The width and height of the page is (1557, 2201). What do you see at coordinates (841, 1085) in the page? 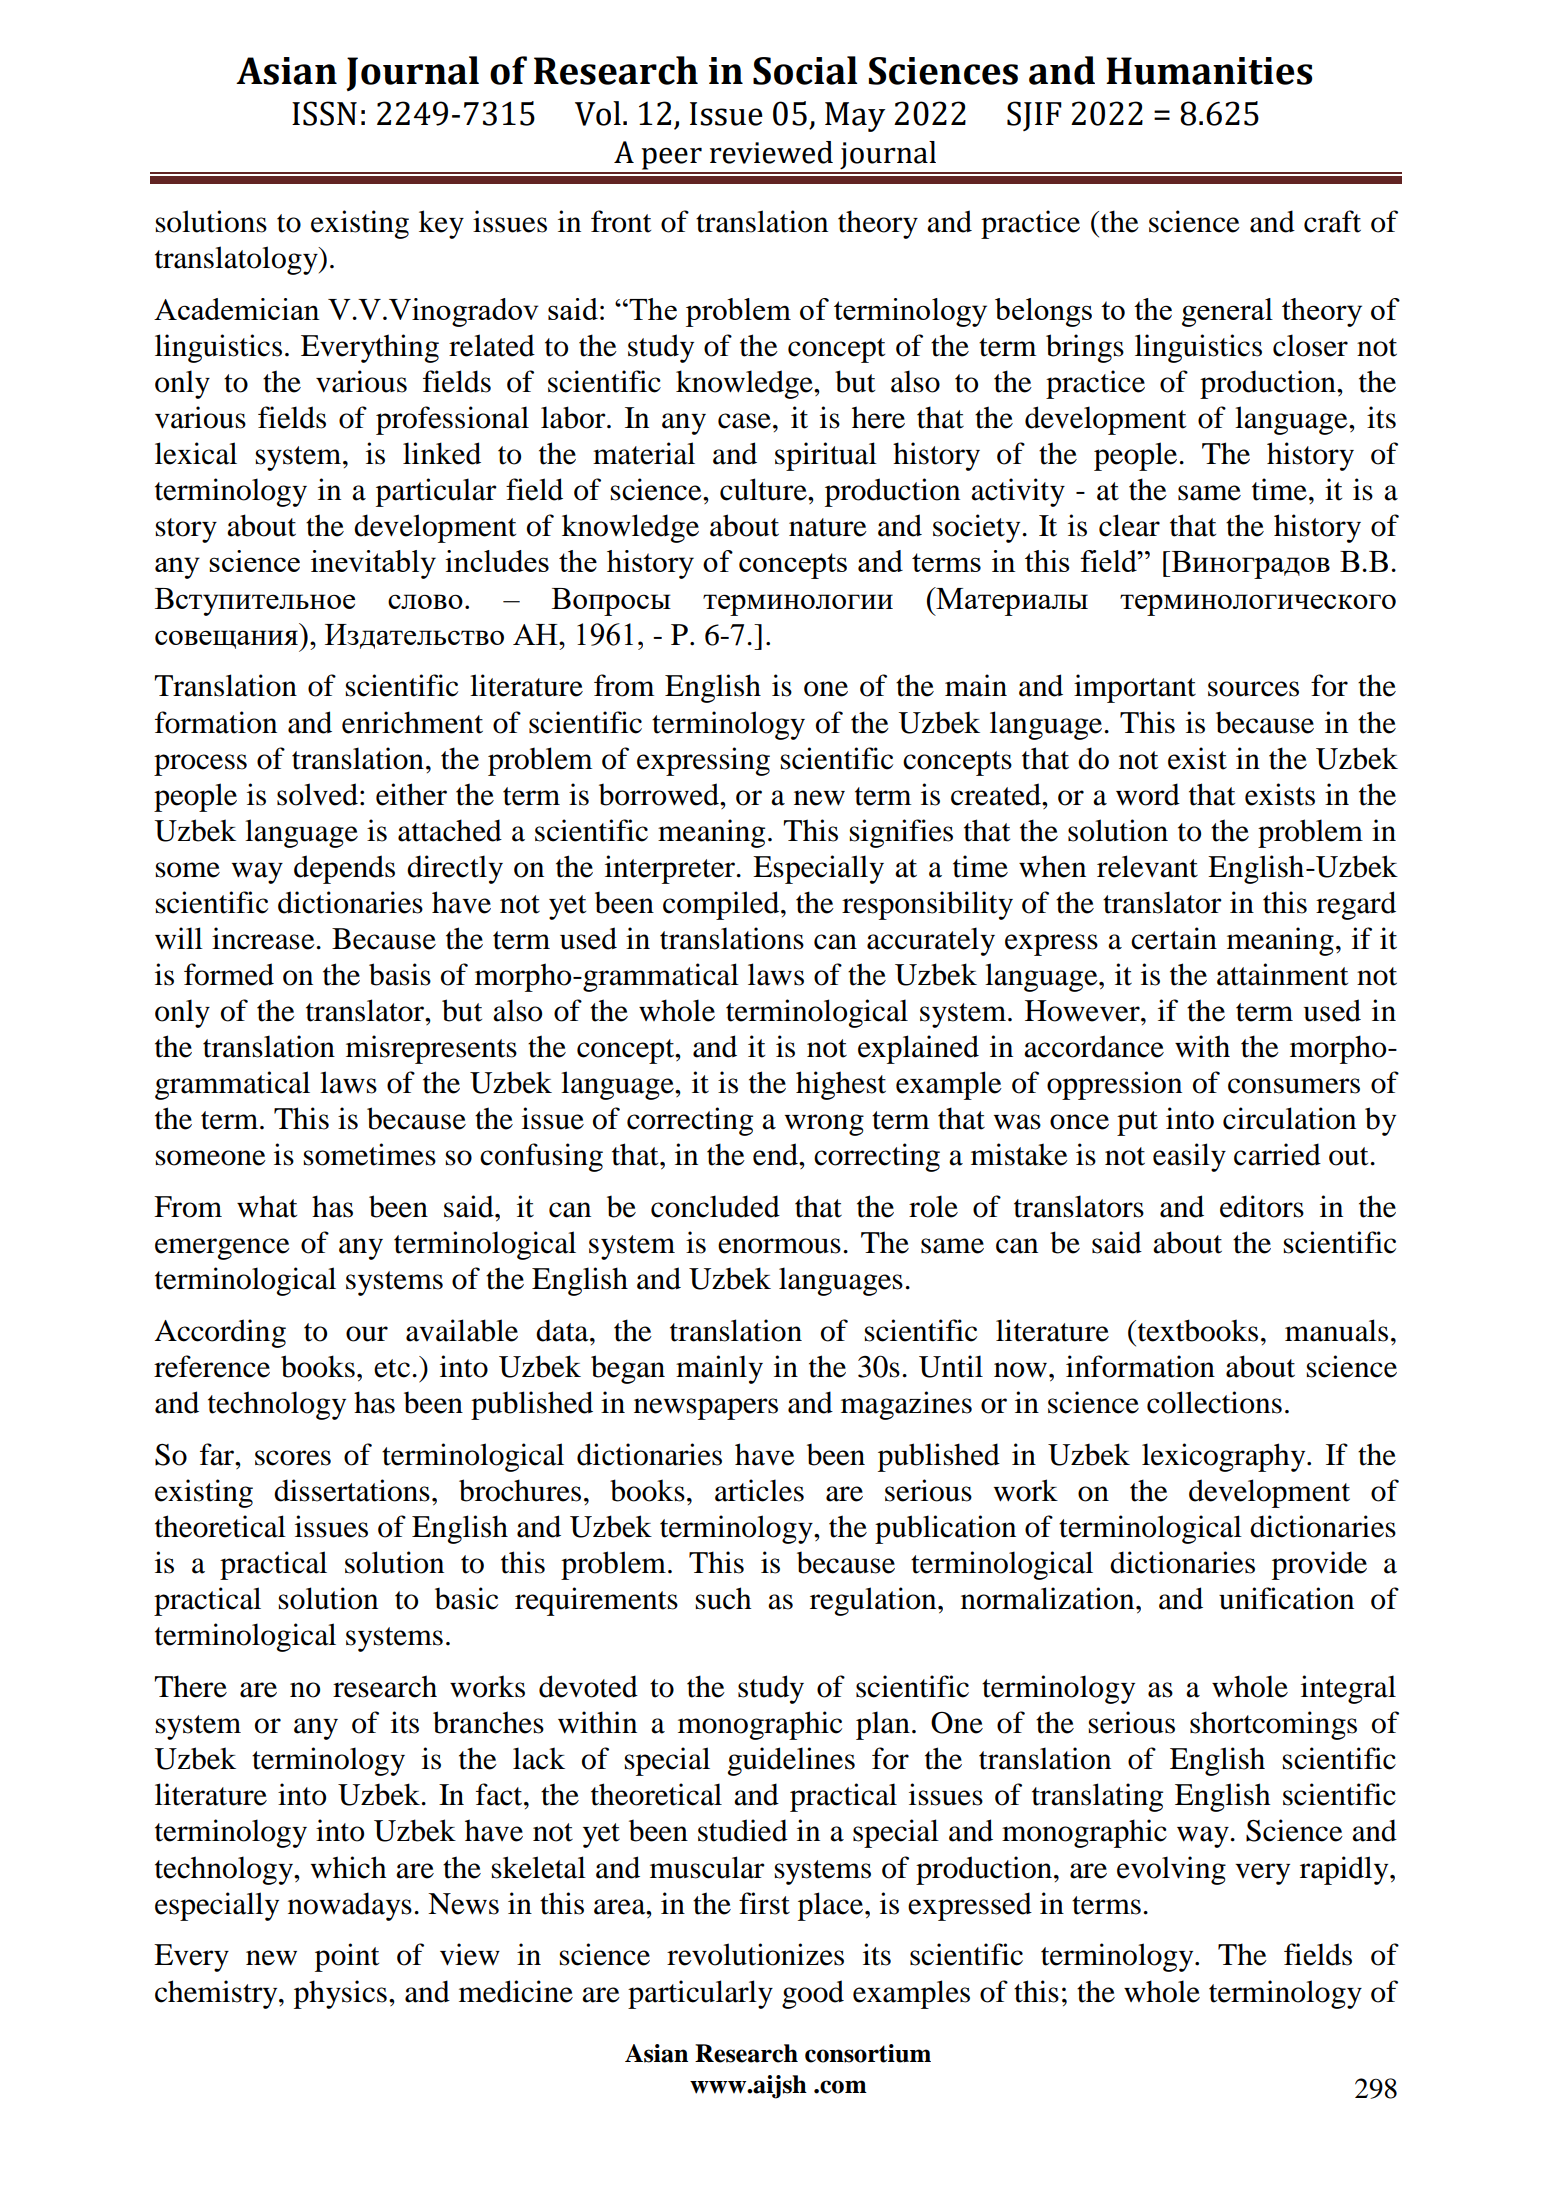
I see `highest` at bounding box center [841, 1085].
